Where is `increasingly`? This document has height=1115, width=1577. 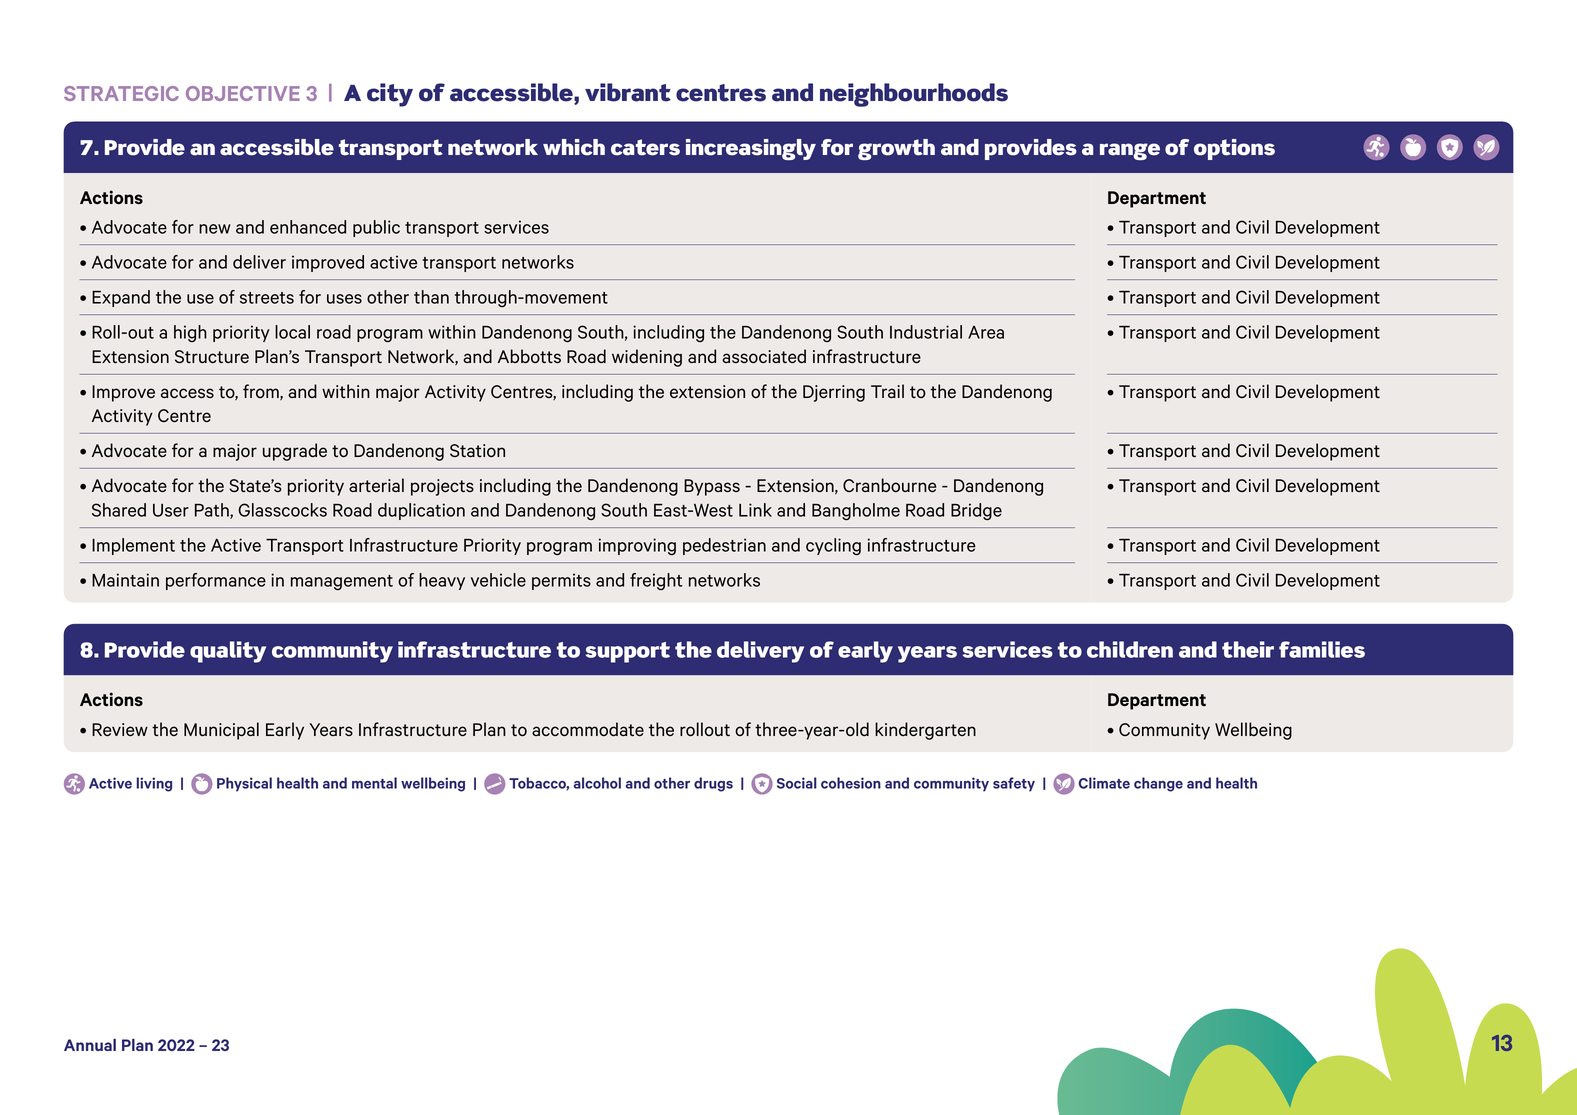
increasingly is located at coordinates (751, 149).
